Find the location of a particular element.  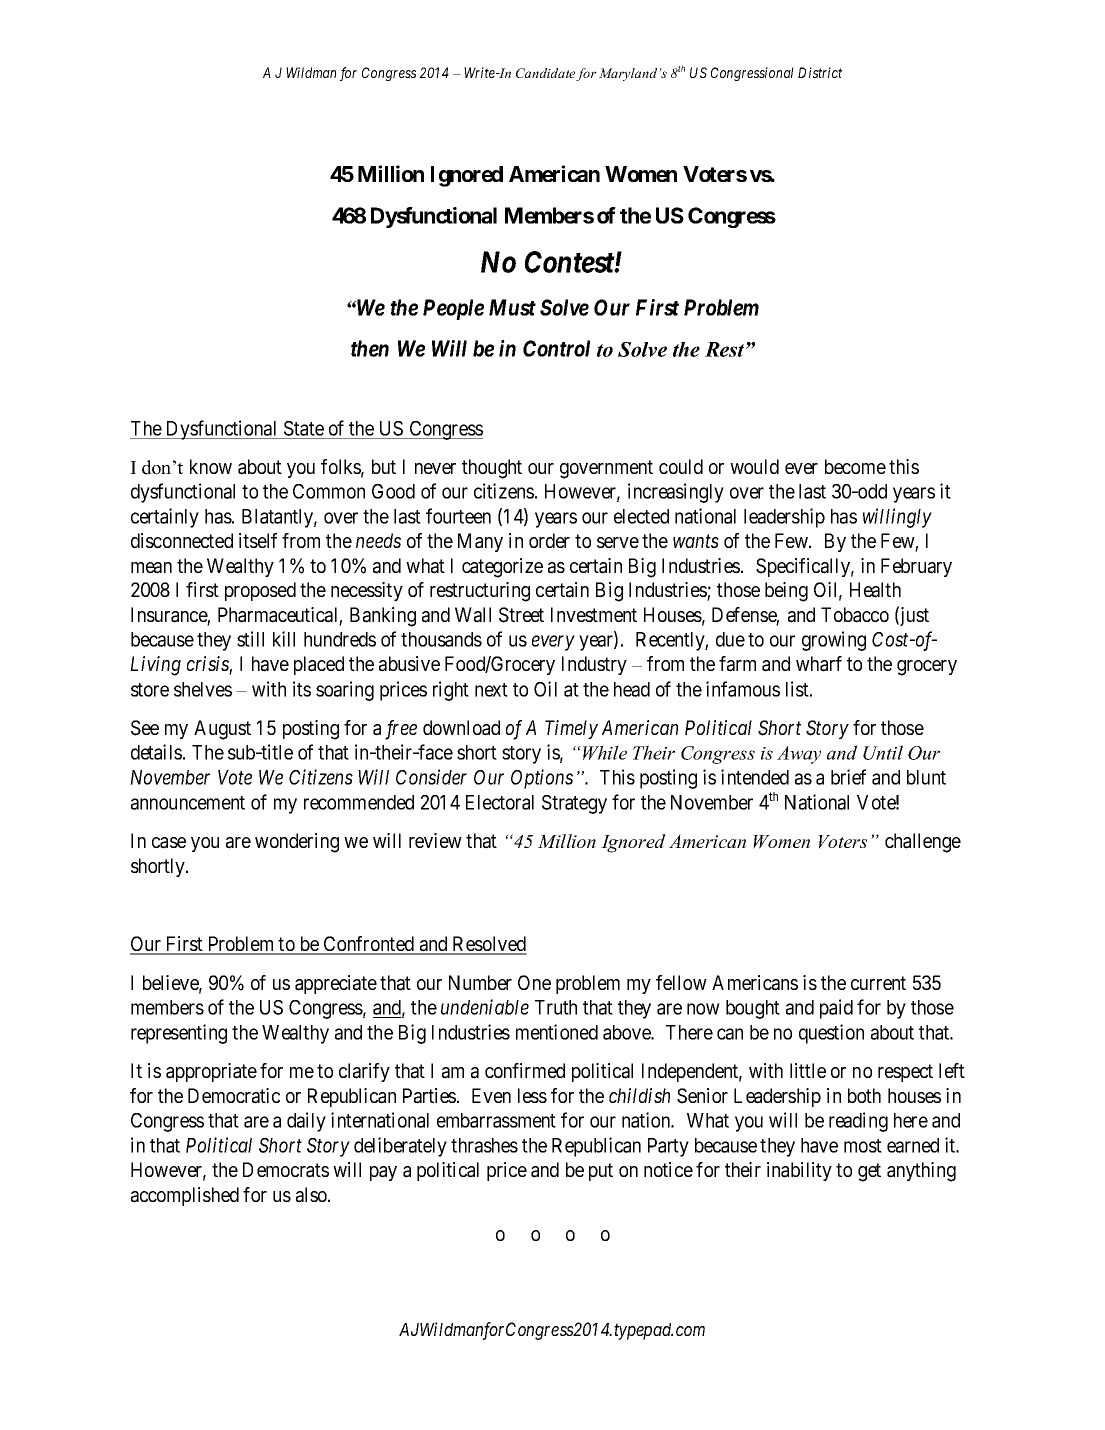

Candidate is located at coordinates (546, 74).
